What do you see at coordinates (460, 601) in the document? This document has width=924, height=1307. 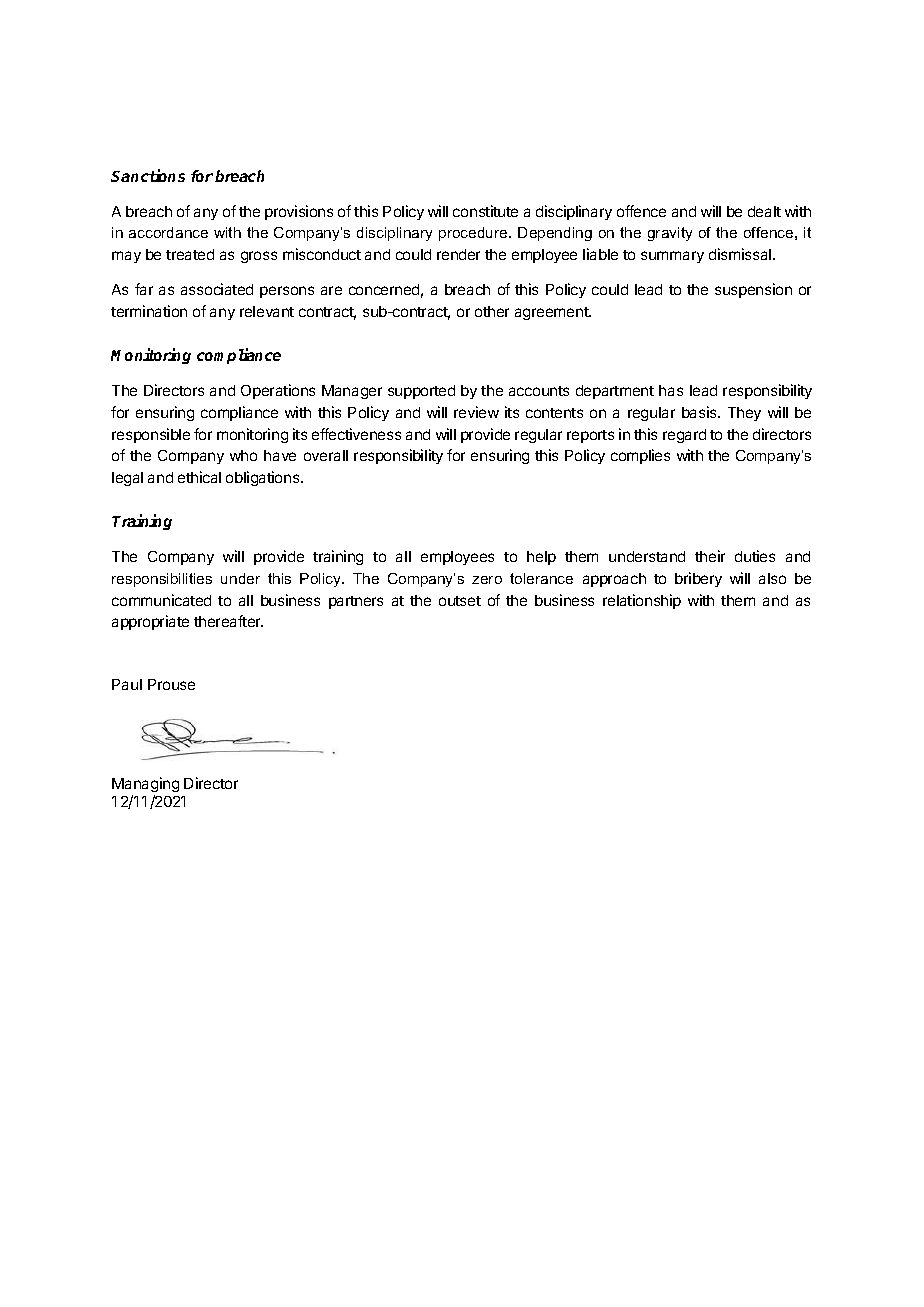 I see `outset` at bounding box center [460, 601].
